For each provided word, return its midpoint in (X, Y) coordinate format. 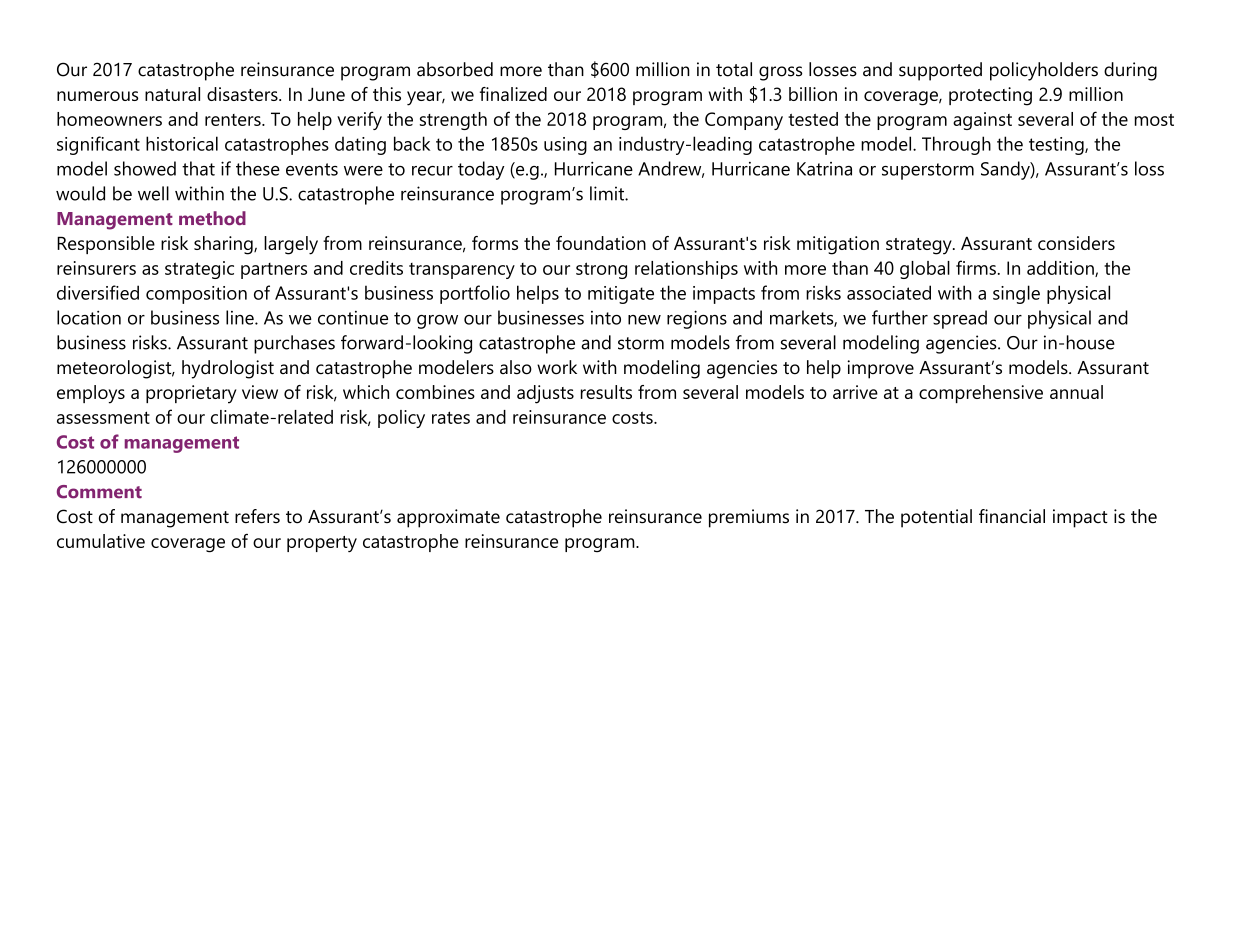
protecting (990, 96)
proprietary (191, 394)
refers (257, 516)
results (606, 392)
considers (1076, 243)
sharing (224, 245)
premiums (749, 518)
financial (1012, 516)
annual (1076, 392)
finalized (513, 94)
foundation (601, 243)
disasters (243, 94)
